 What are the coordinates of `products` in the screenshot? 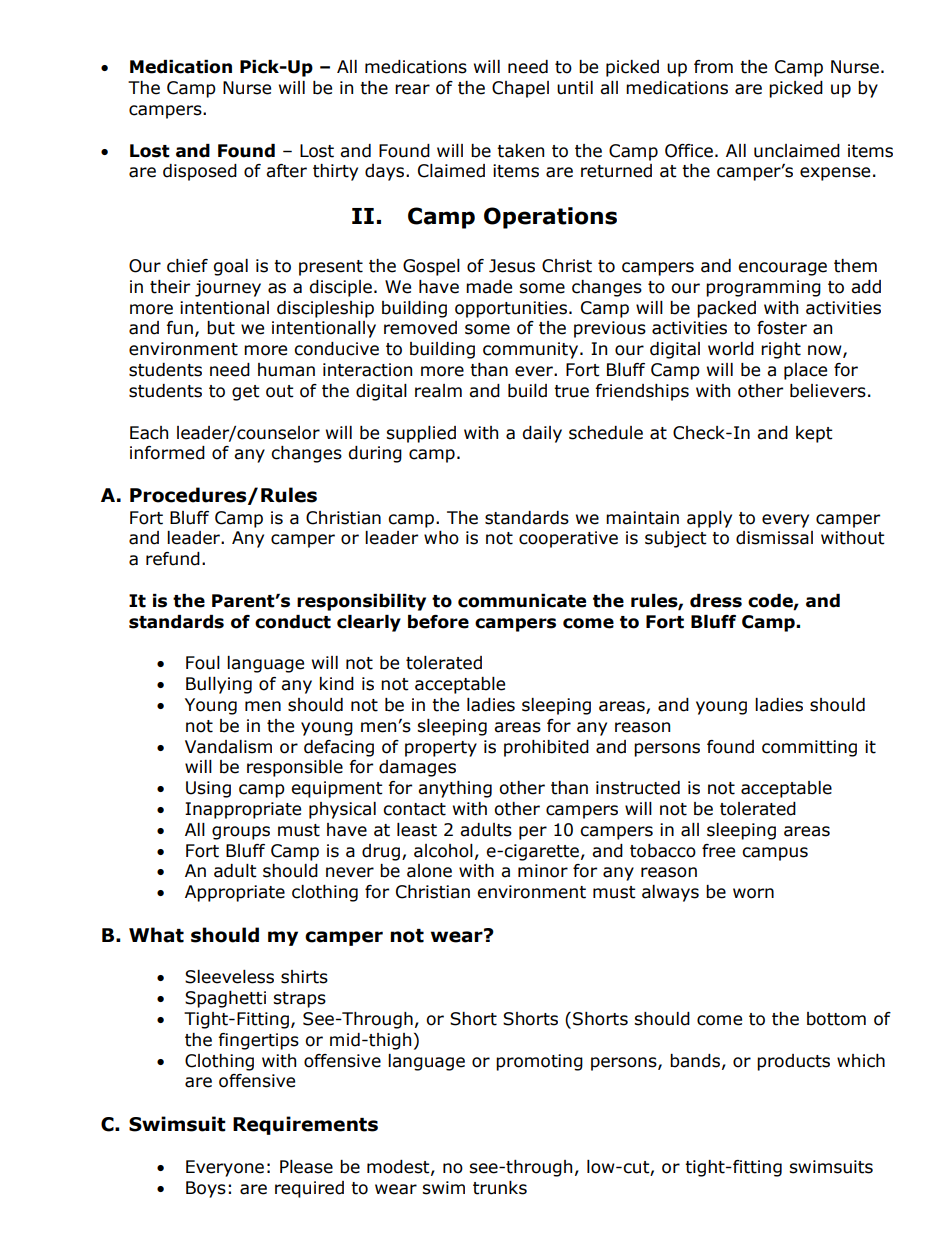 It's located at (793, 1062).
